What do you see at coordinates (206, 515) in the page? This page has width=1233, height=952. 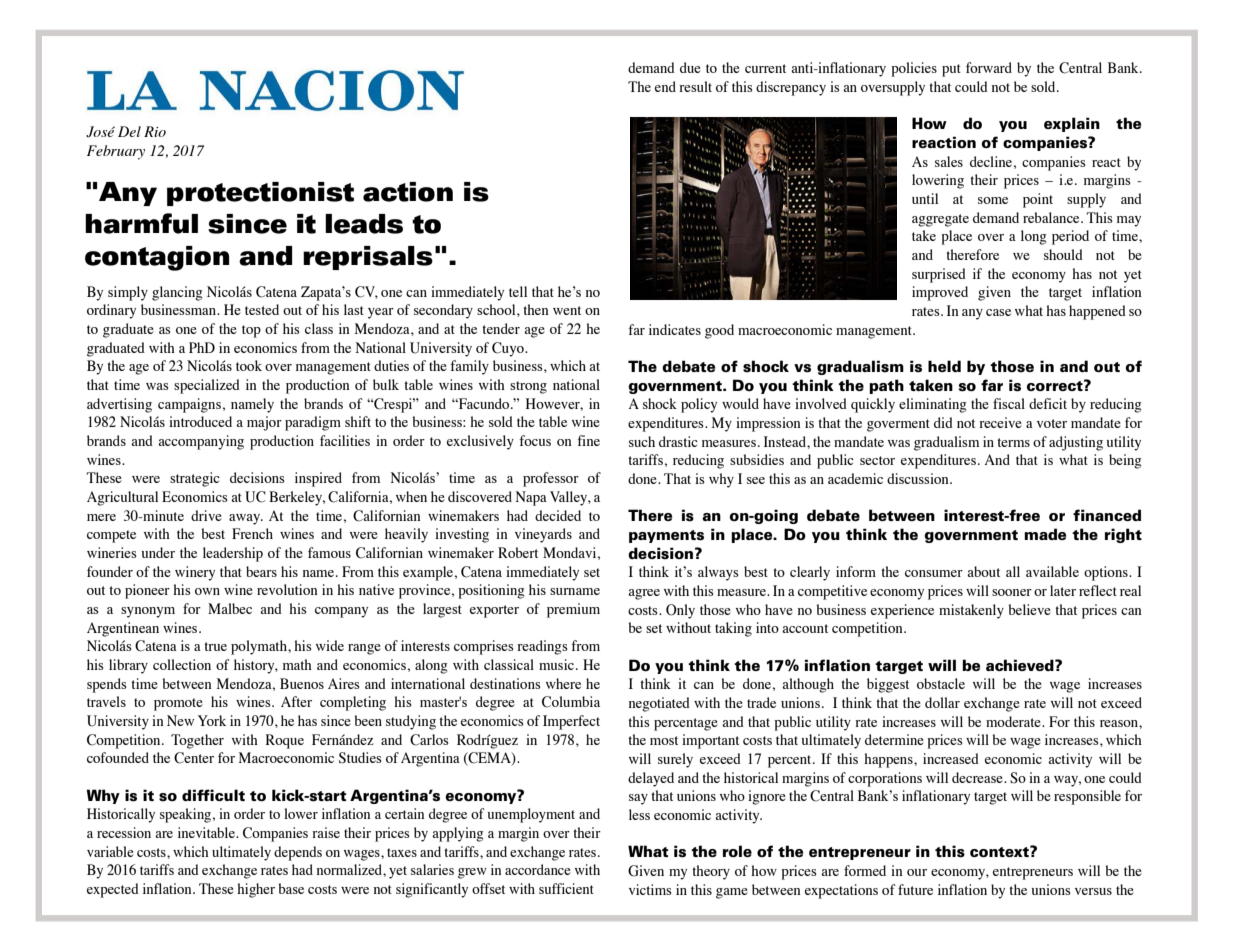 I see `drive` at bounding box center [206, 515].
